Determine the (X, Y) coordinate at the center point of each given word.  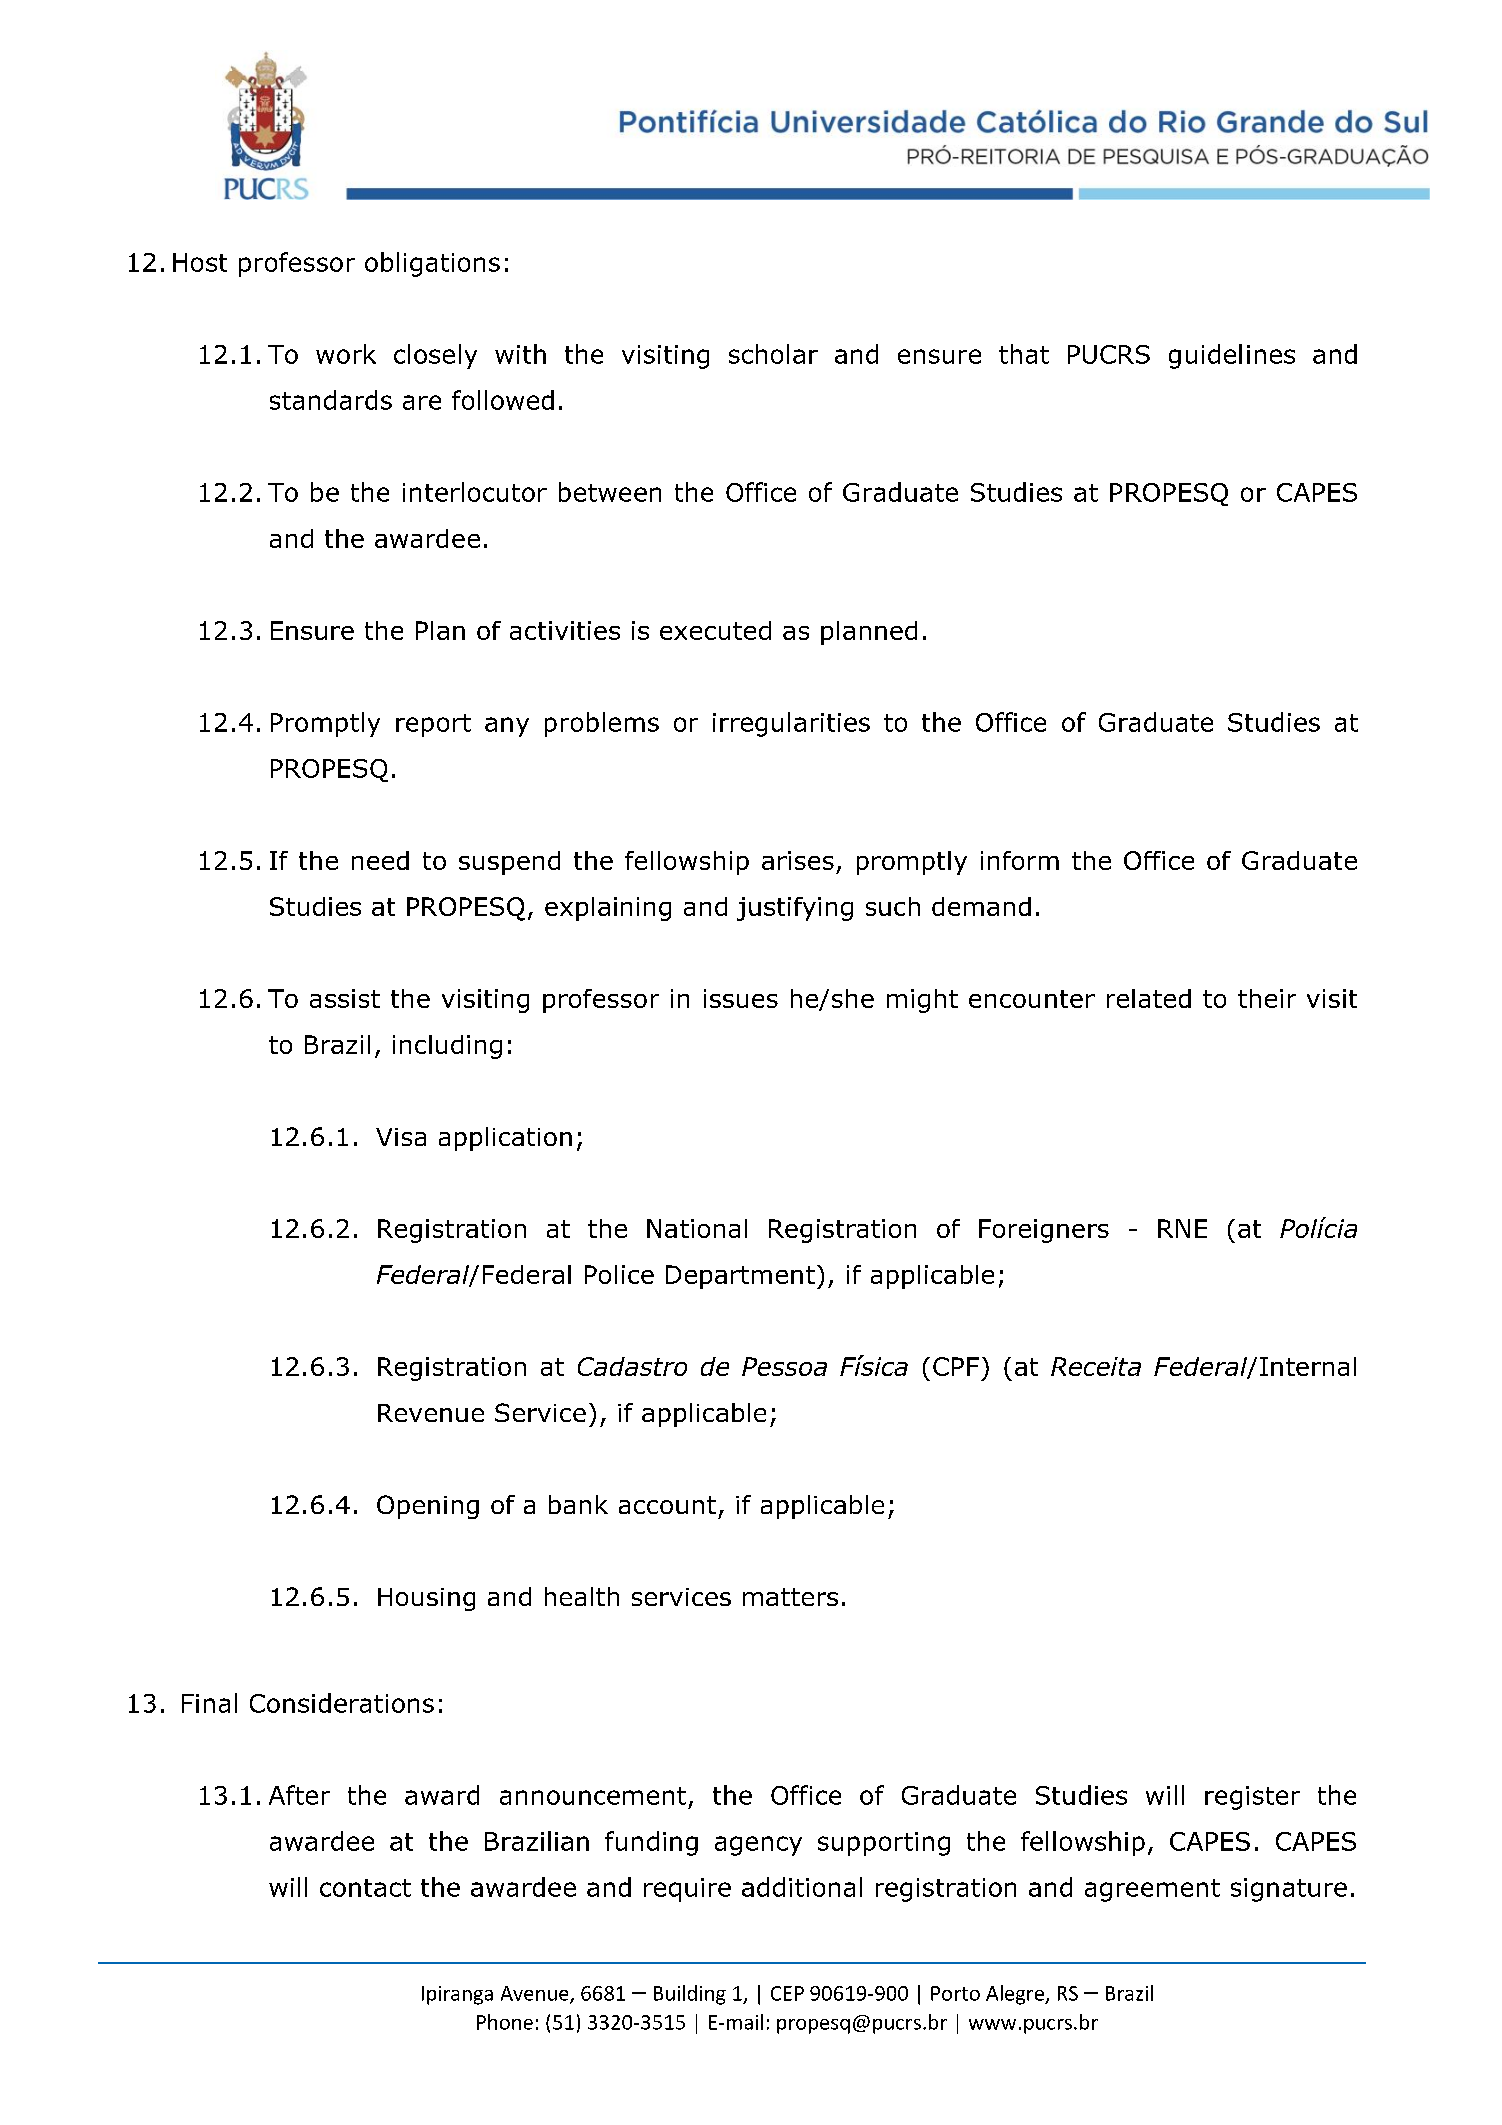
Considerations (342, 1703)
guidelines (1232, 356)
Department (740, 1277)
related (1149, 998)
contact (365, 1888)
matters (790, 1597)
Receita (1096, 1366)
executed (715, 630)
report (433, 725)
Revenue (431, 1413)
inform (1020, 860)
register (1252, 1798)
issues (741, 998)
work (346, 354)
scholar (773, 354)
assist (345, 998)
